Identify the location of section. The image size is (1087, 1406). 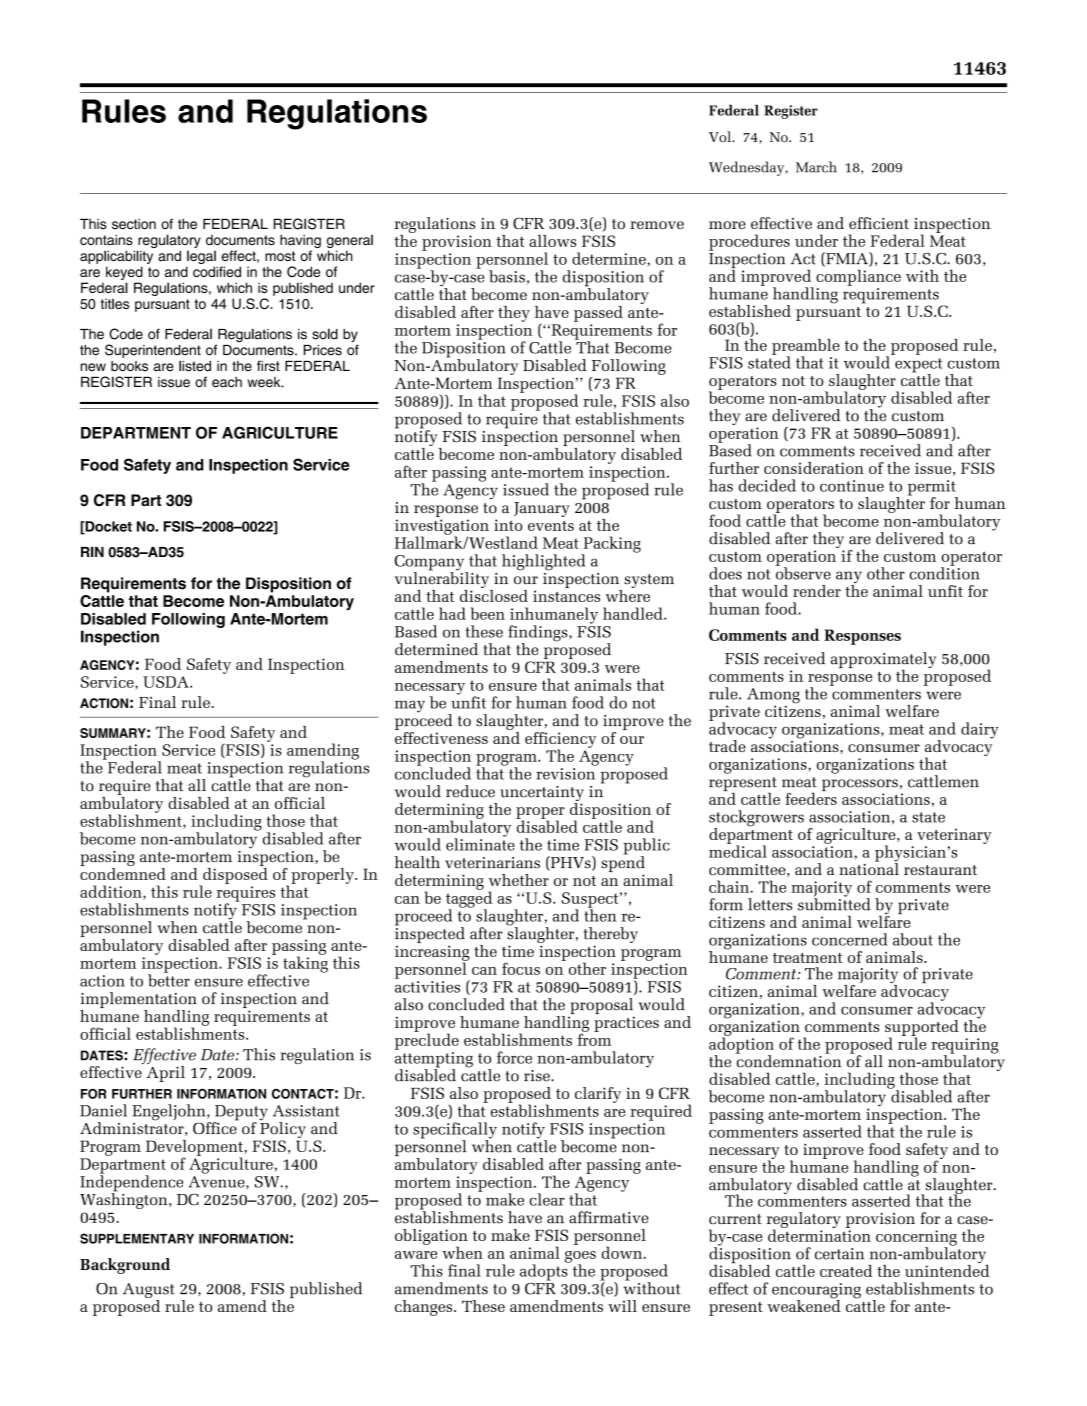
(134, 224).
